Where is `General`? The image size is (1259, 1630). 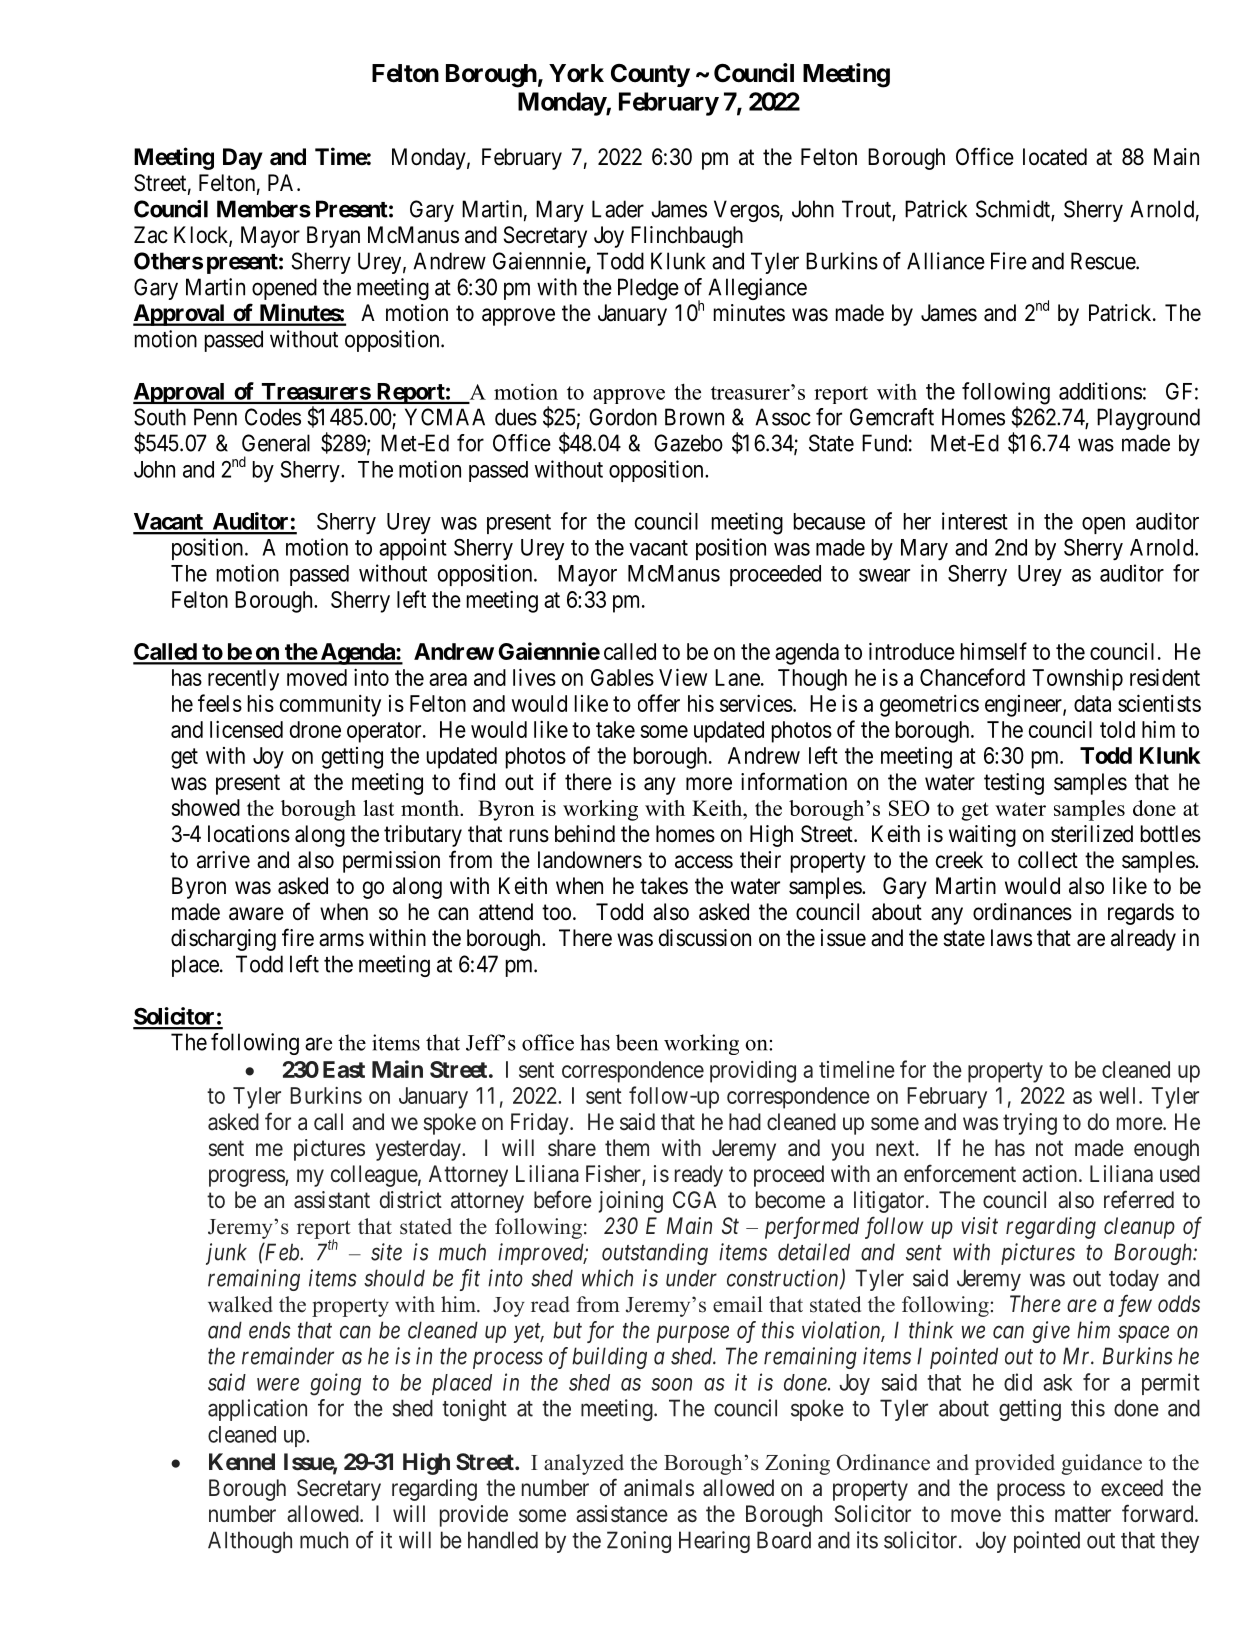
General is located at coordinates (276, 443).
